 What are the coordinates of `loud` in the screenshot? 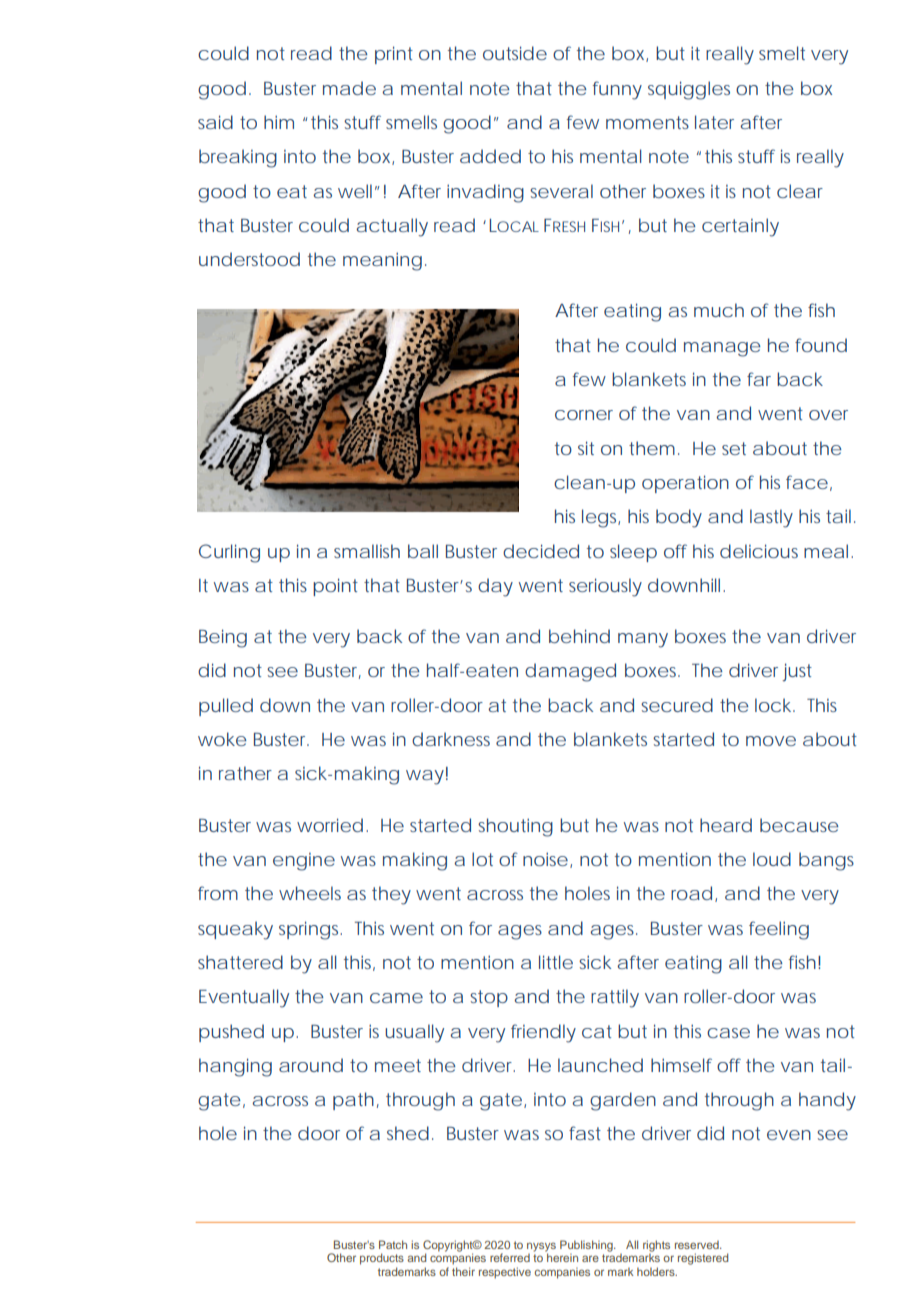 It's located at (772, 859).
